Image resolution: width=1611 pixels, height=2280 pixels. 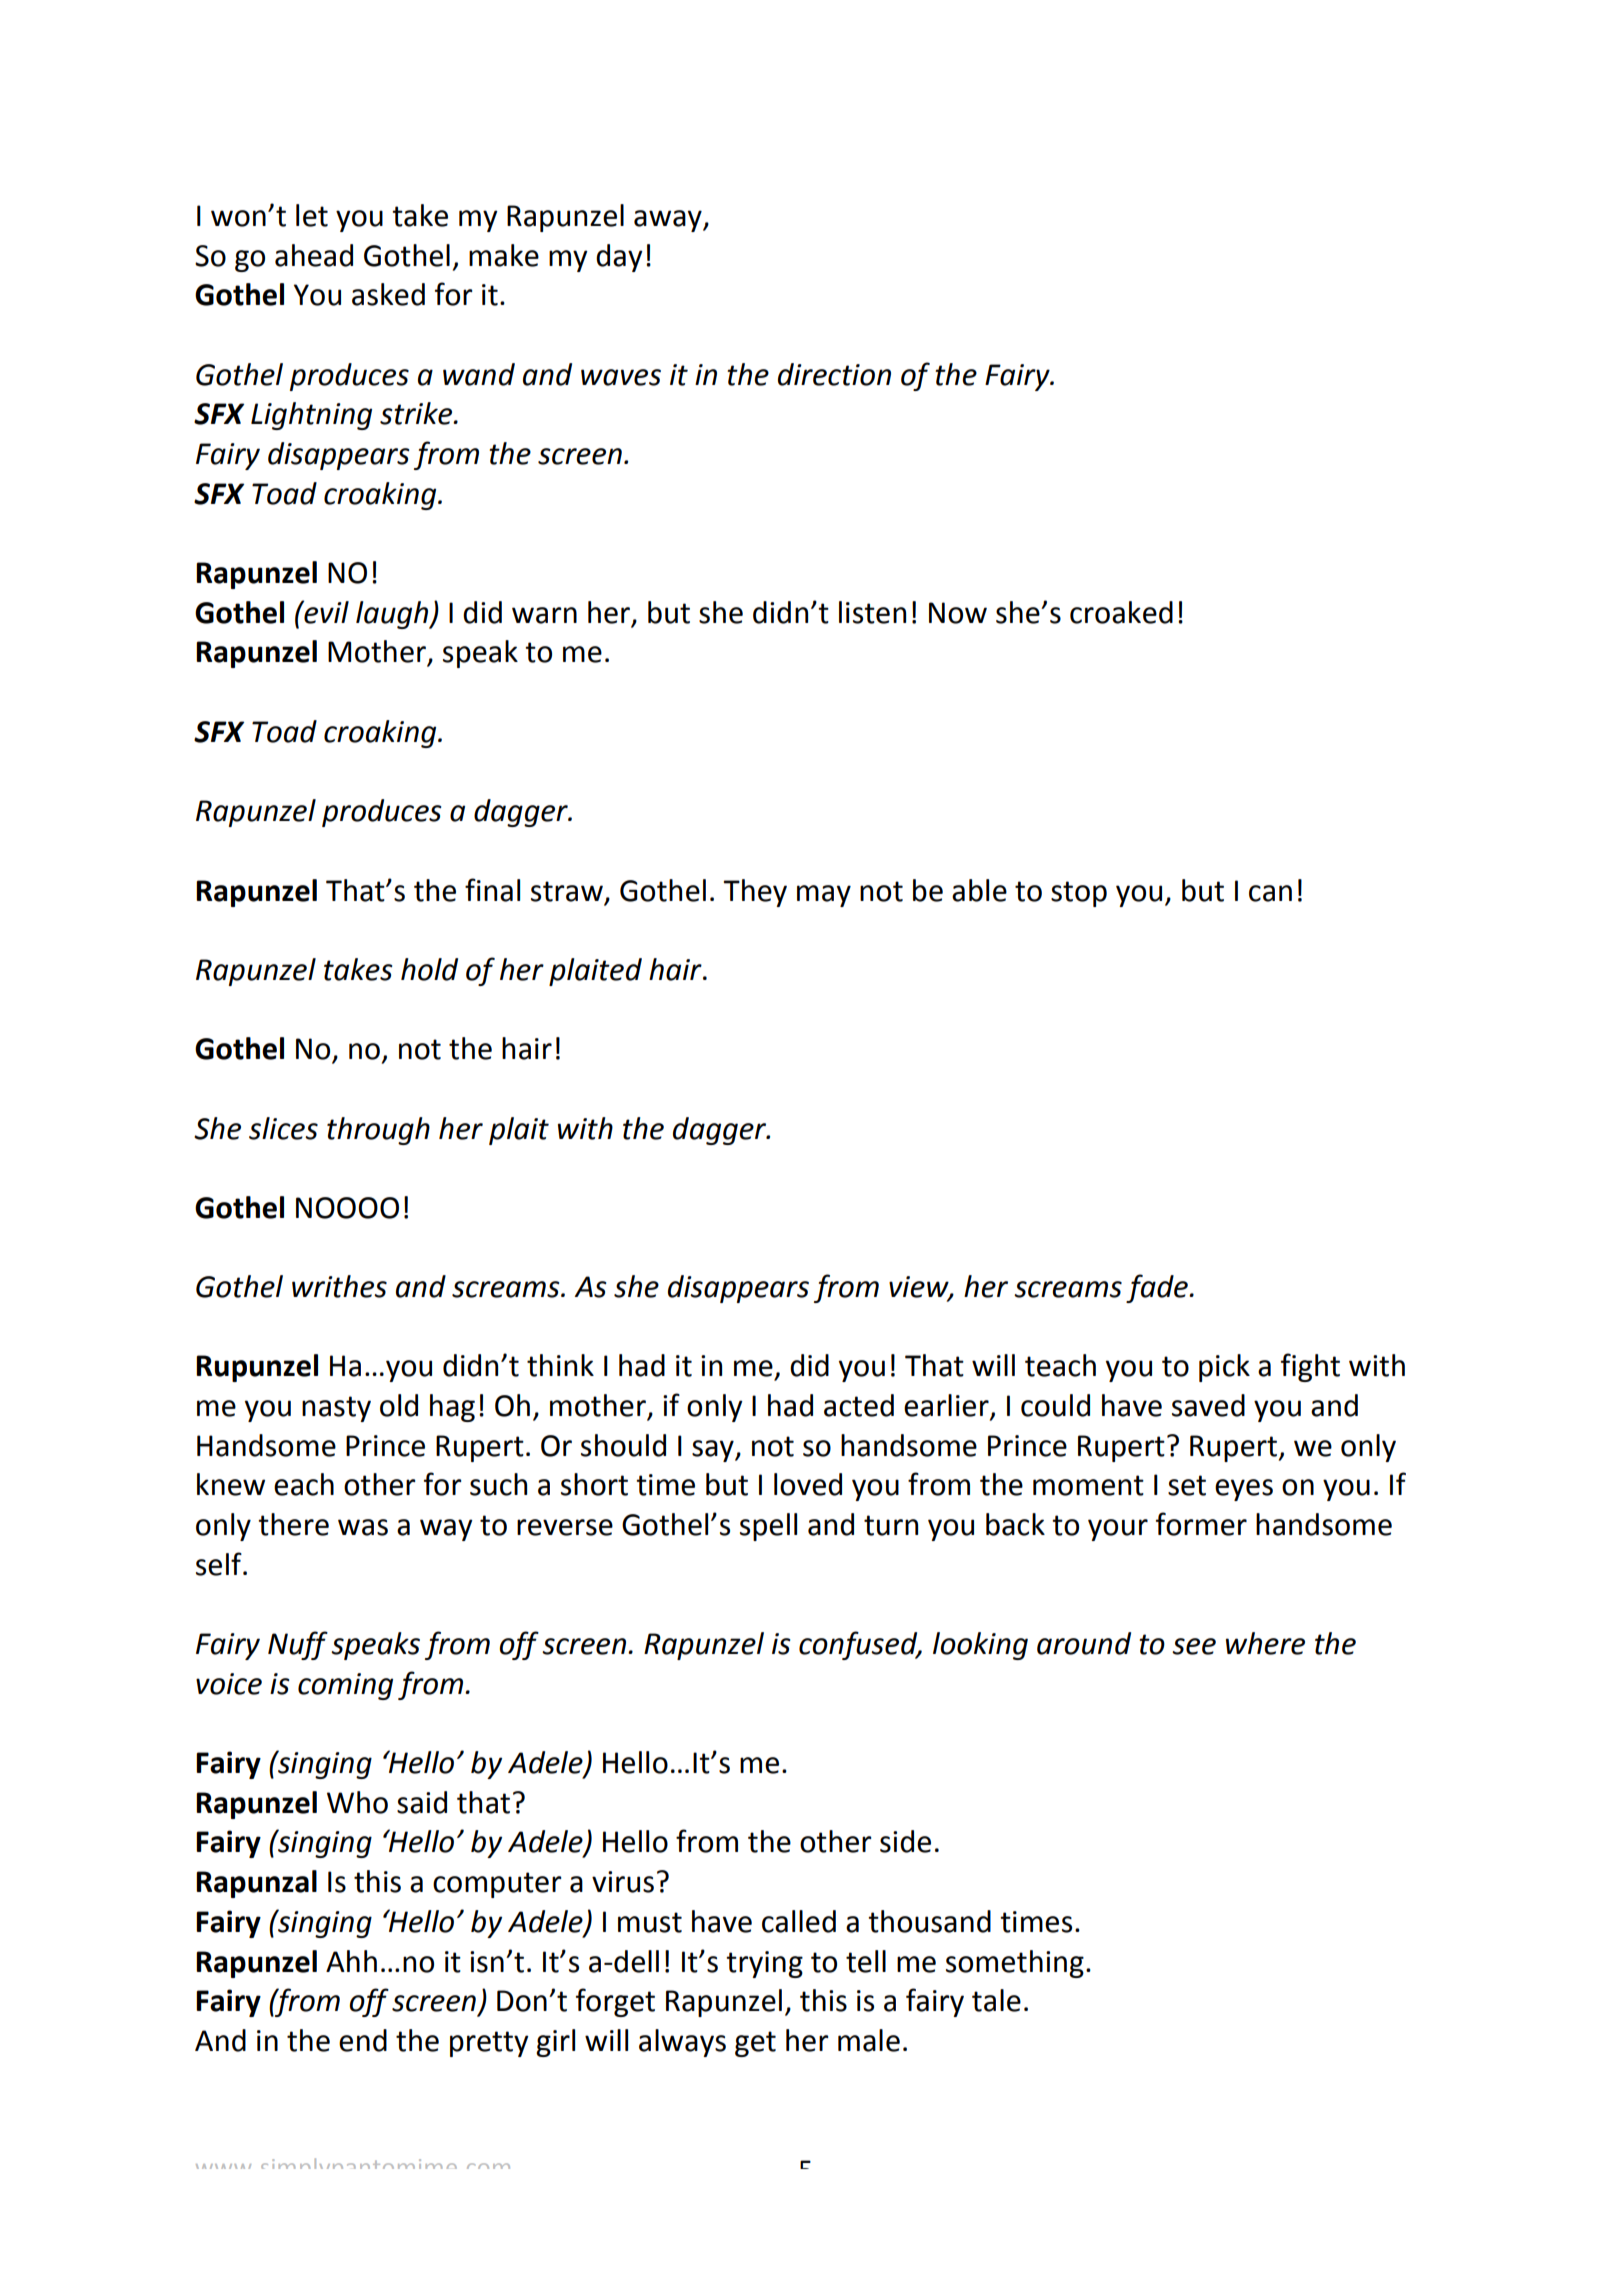 I want to click on ahead, so click(x=314, y=255).
